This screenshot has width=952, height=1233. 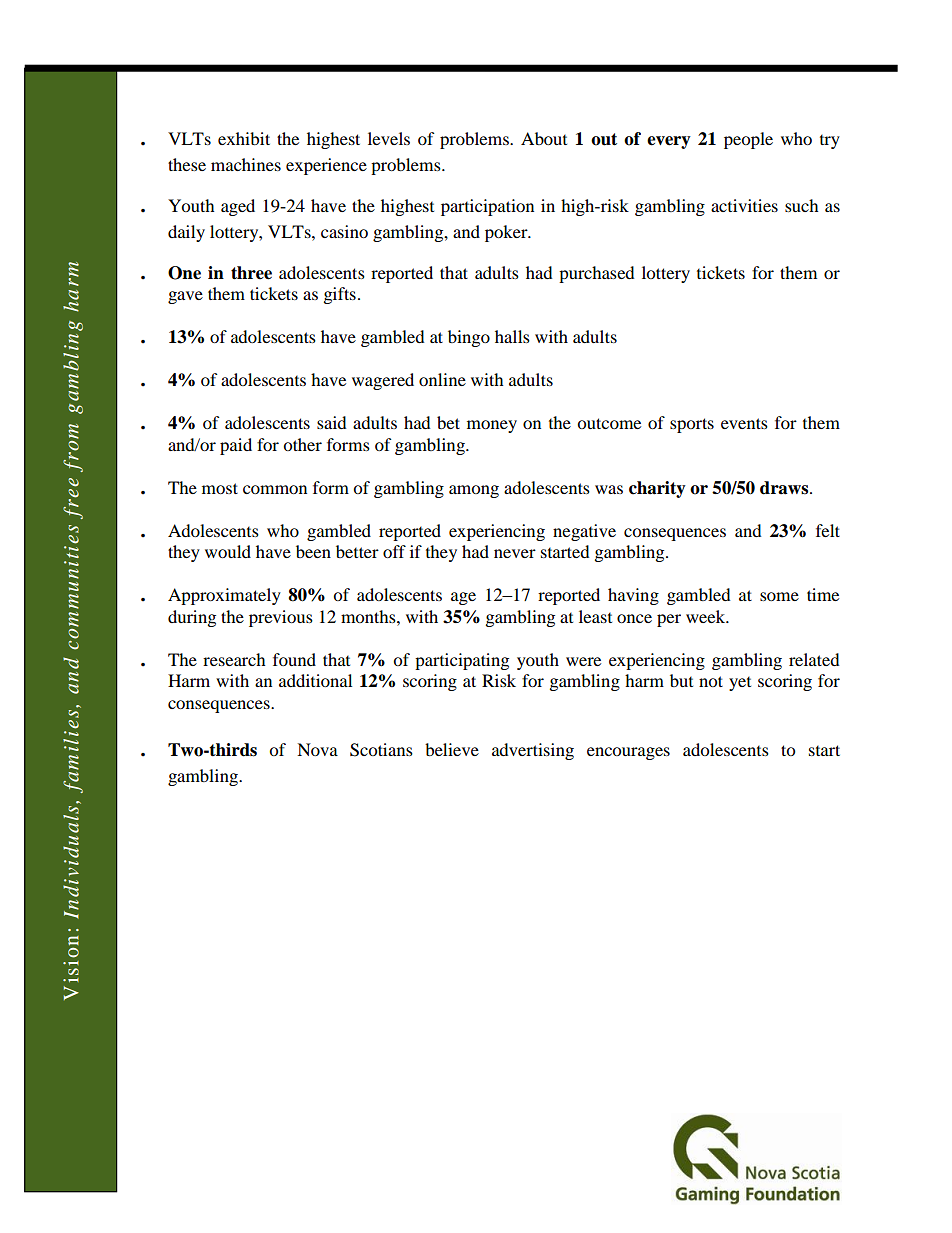 I want to click on machines, so click(x=246, y=164).
